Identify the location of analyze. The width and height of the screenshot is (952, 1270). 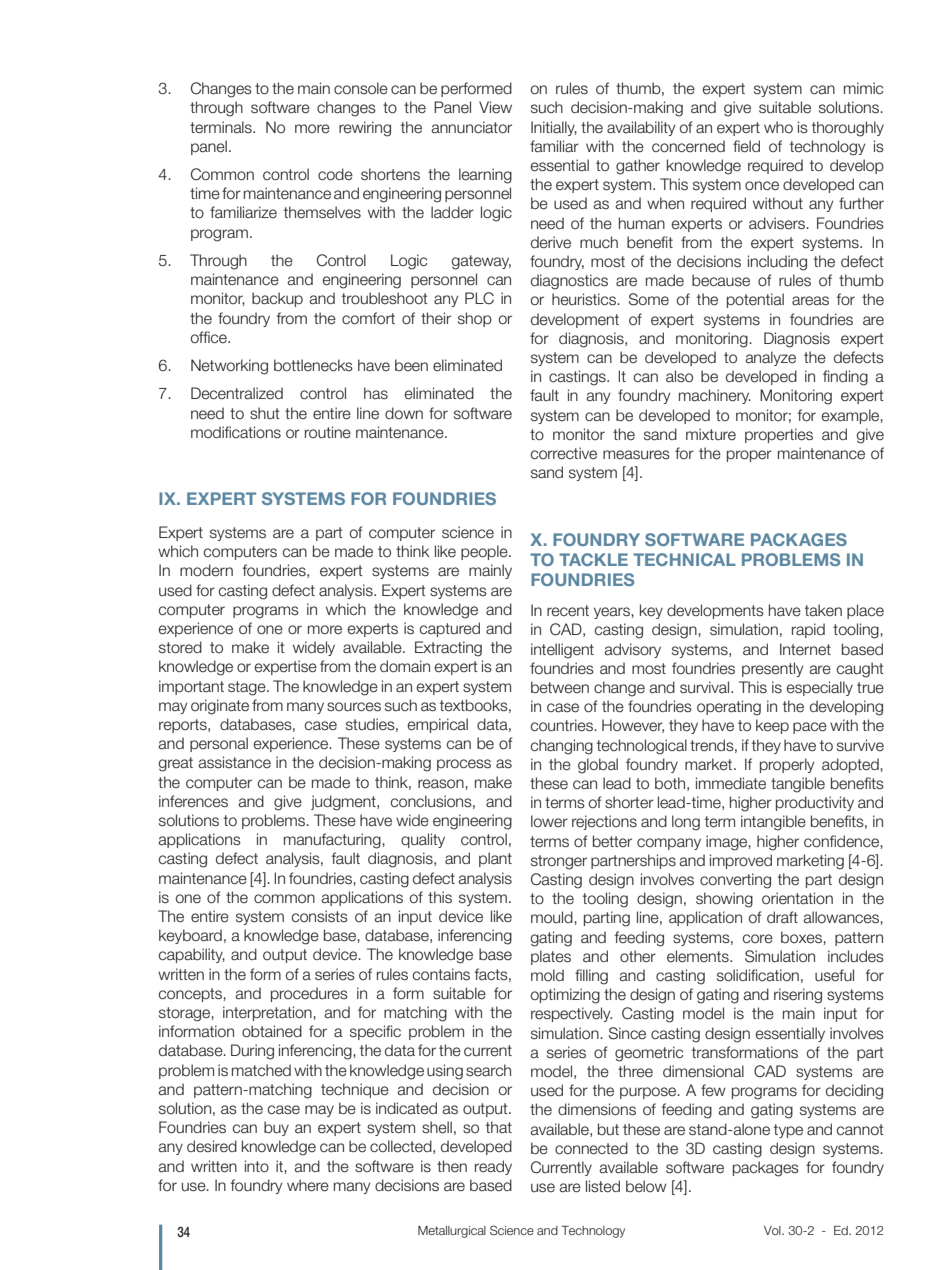
(770, 358).
